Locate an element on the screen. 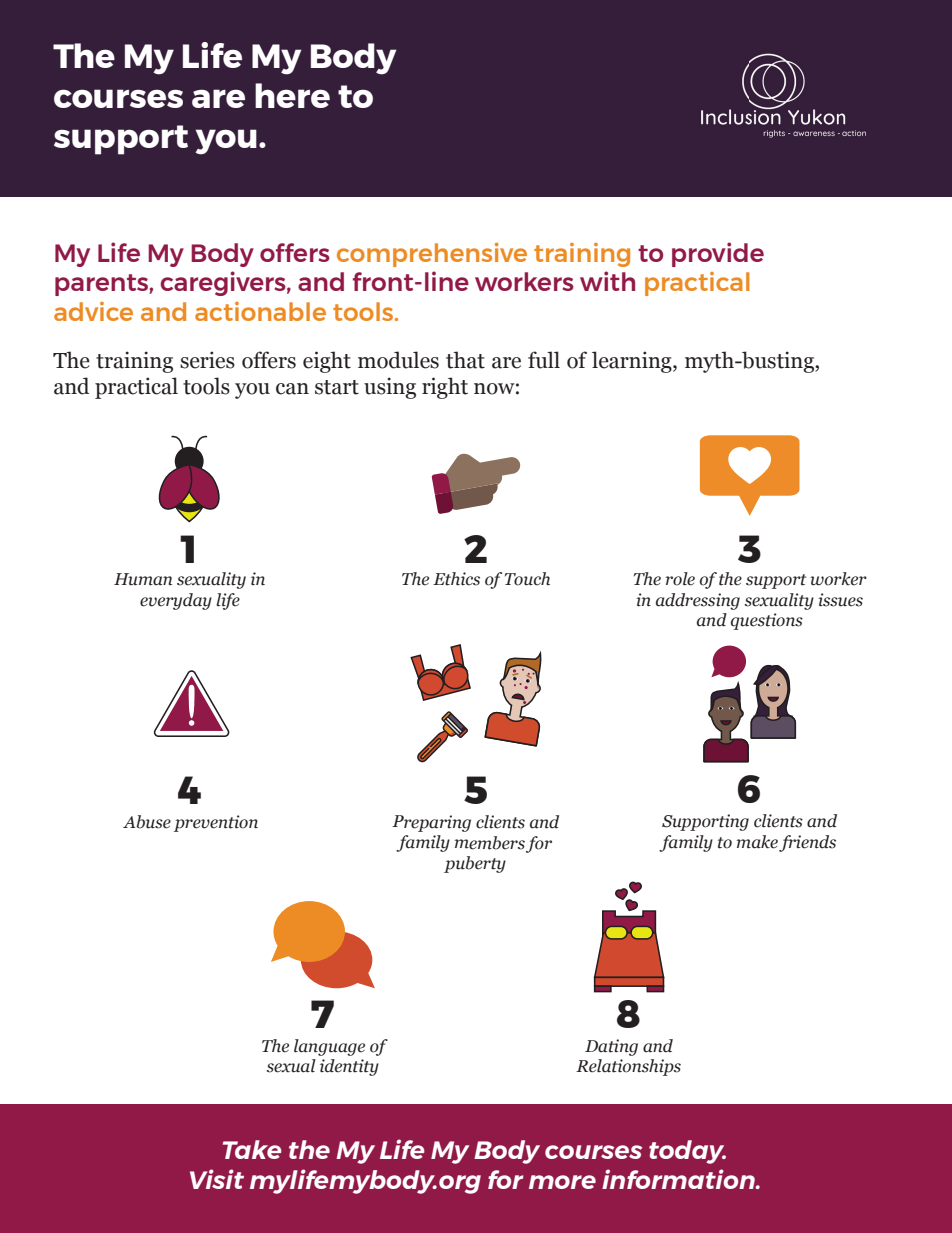  Ethics is located at coordinates (456, 579).
